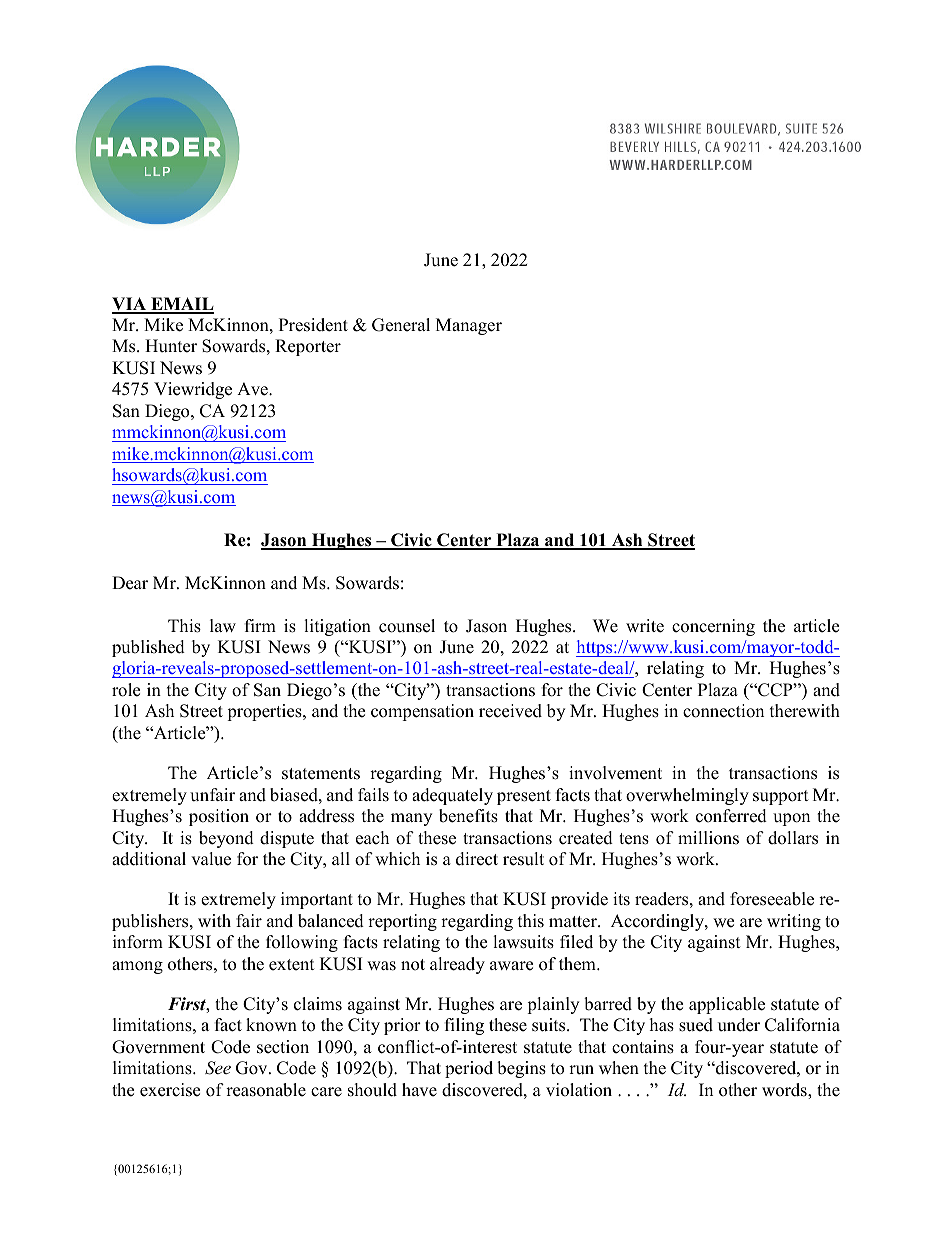  Describe the element at coordinates (407, 626) in the image. I see `counsel` at that location.
